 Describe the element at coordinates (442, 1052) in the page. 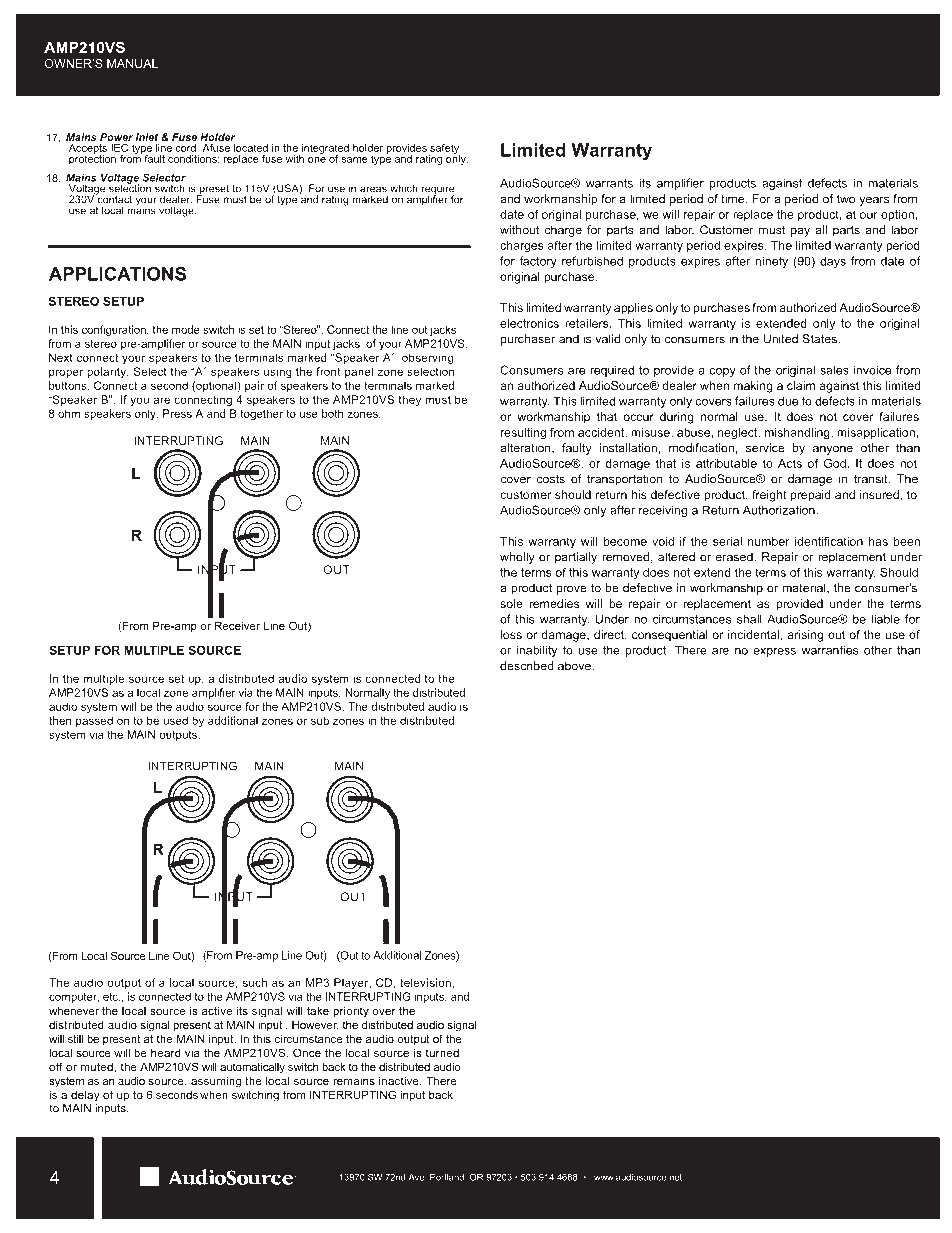

I see `turned` at that location.
